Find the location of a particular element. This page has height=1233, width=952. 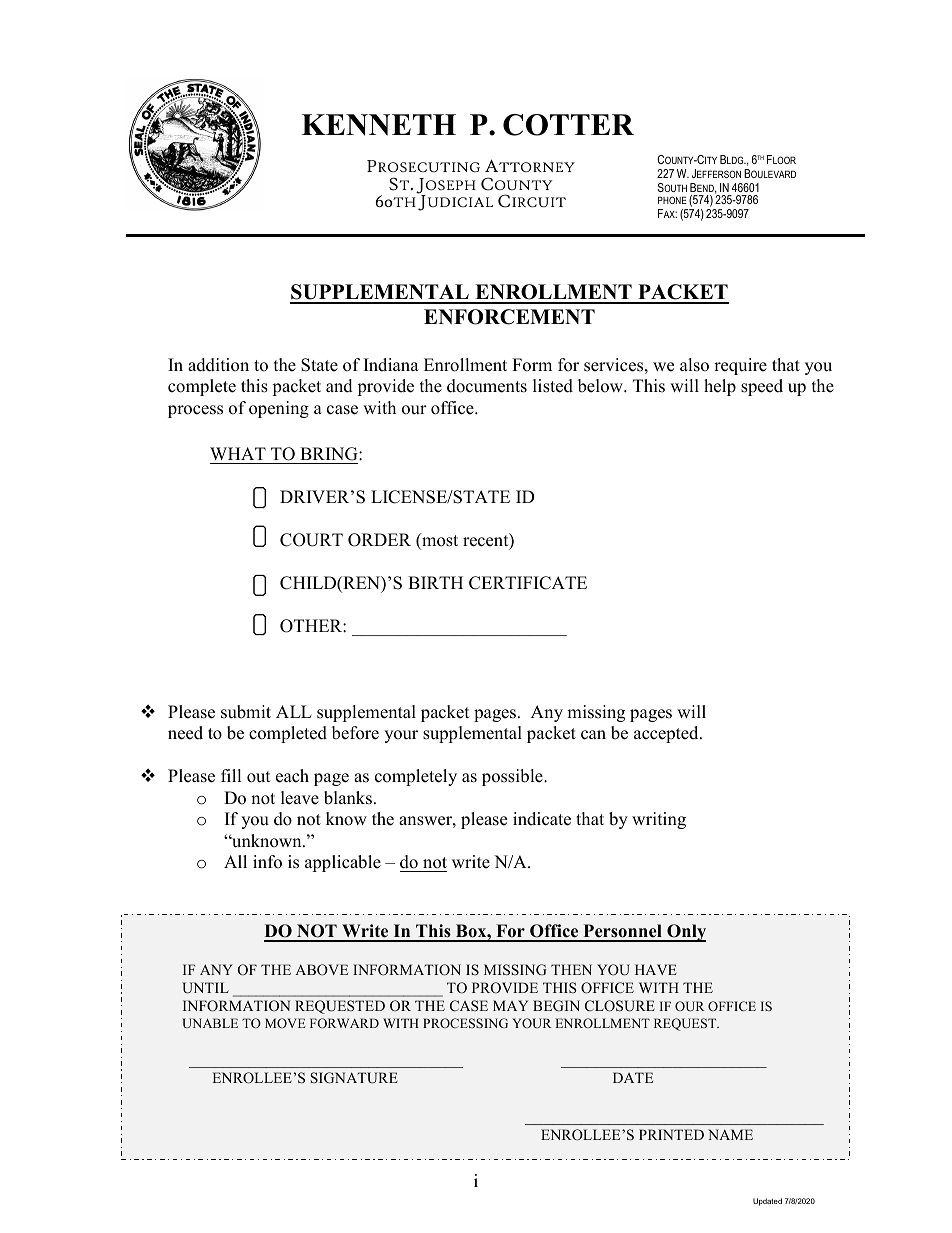

submit is located at coordinates (246, 712).
